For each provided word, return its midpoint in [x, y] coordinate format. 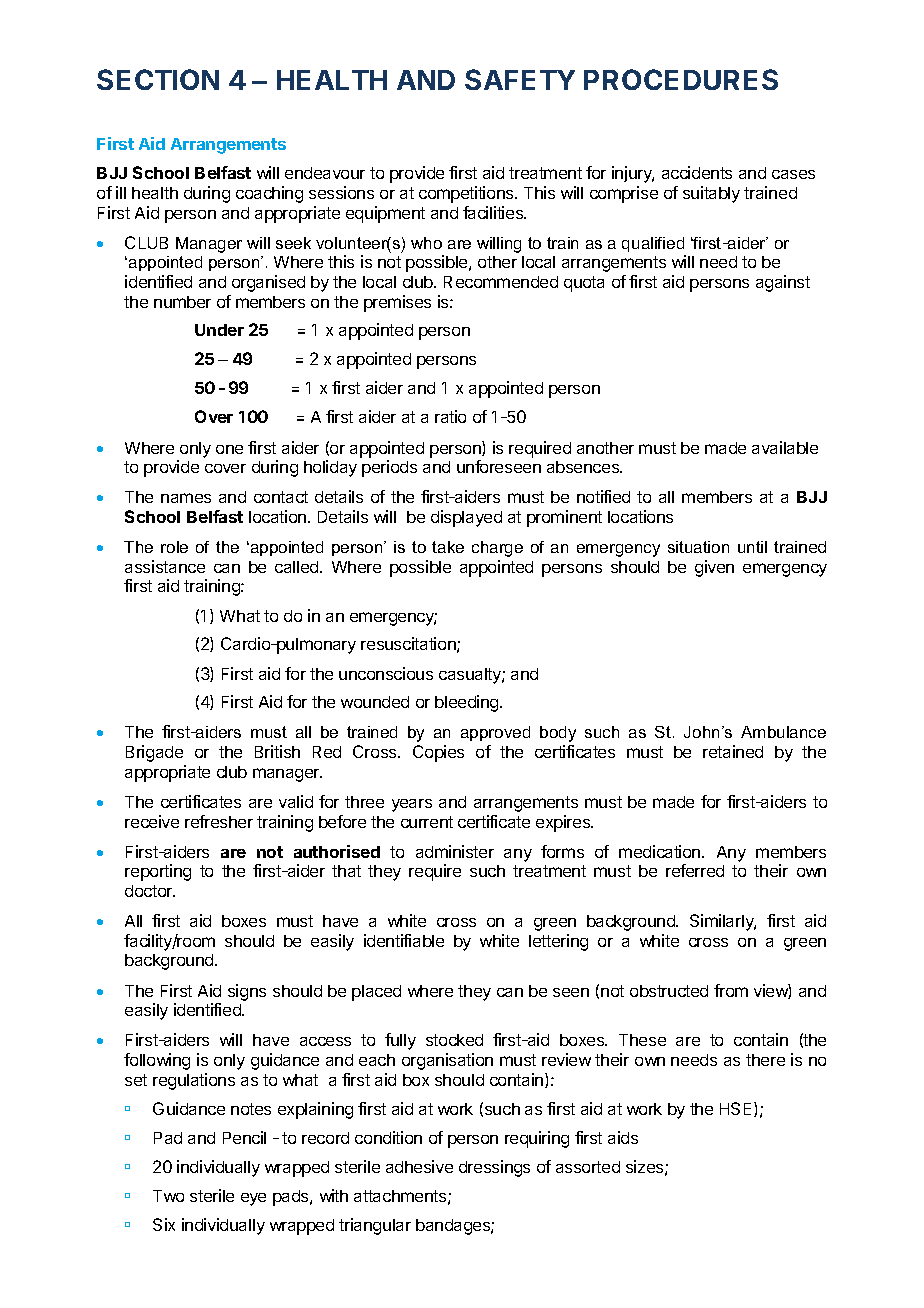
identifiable [404, 940]
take [448, 547]
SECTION [158, 79]
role [174, 547]
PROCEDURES [681, 79]
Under [219, 330]
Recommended [501, 282]
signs [247, 992]
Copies [438, 753]
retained [733, 751]
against [783, 283]
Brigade [154, 753]
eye [253, 1199]
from [731, 990]
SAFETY [520, 79]
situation [698, 547]
